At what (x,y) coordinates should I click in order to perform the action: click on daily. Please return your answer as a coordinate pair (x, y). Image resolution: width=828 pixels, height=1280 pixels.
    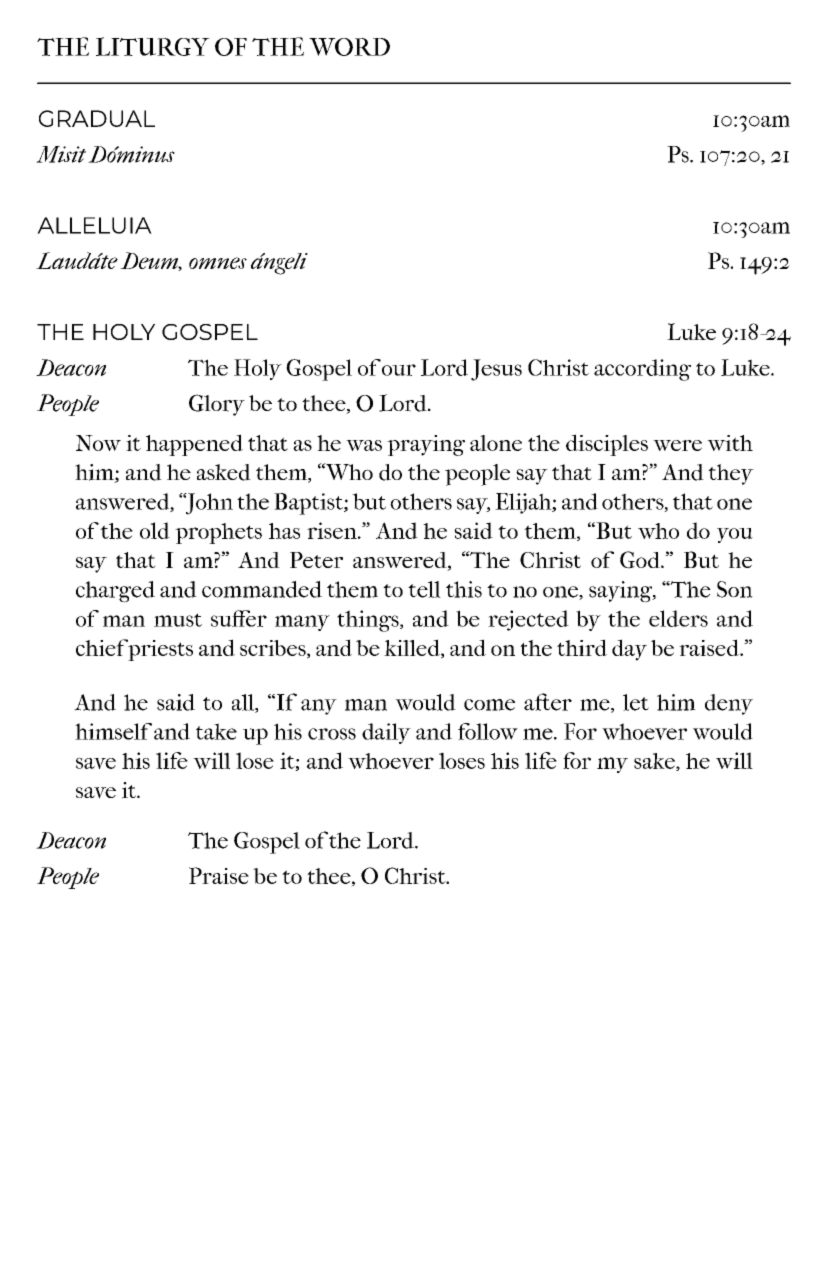
    Looking at the image, I should click on (386, 733).
